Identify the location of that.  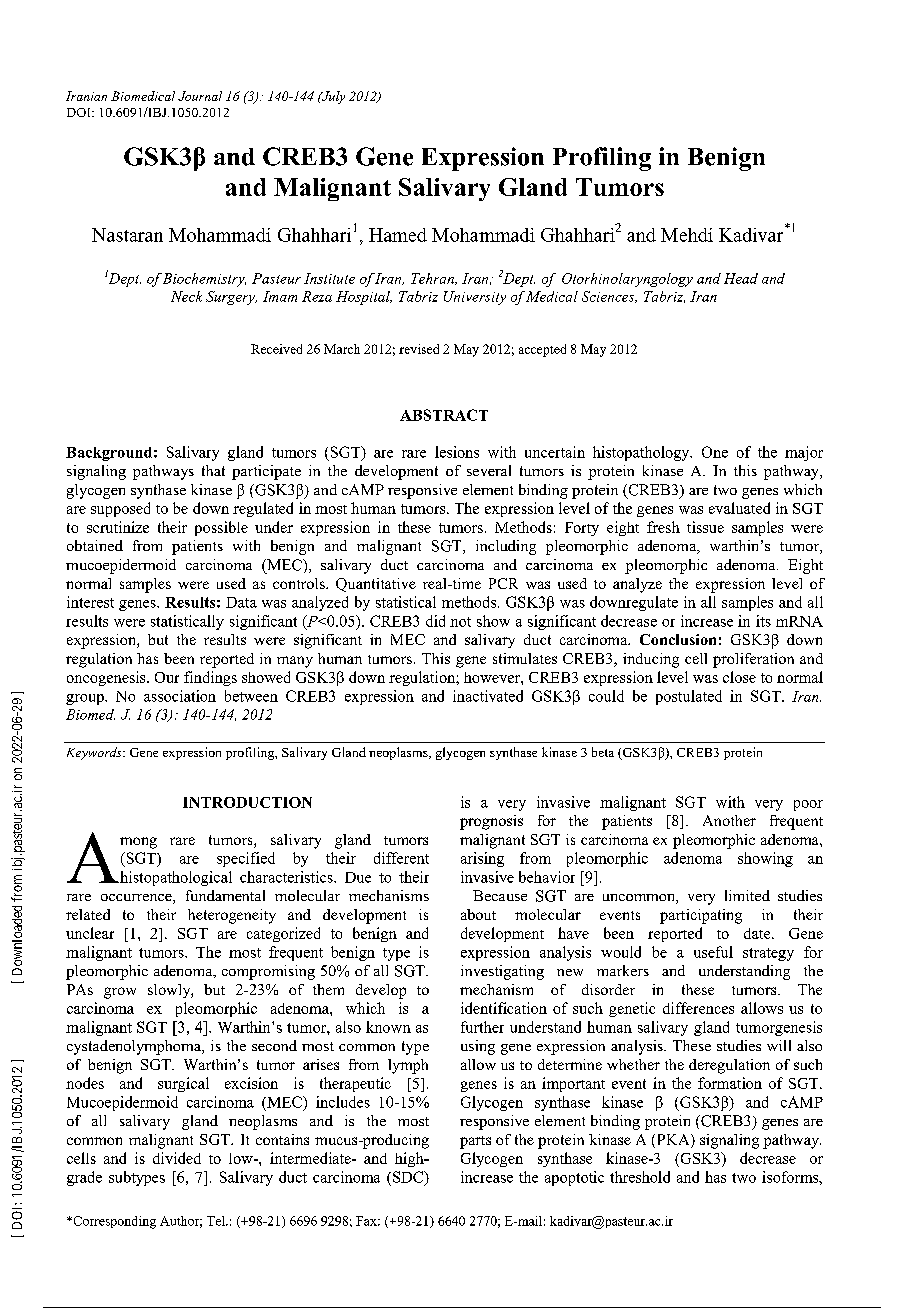
(213, 470).
